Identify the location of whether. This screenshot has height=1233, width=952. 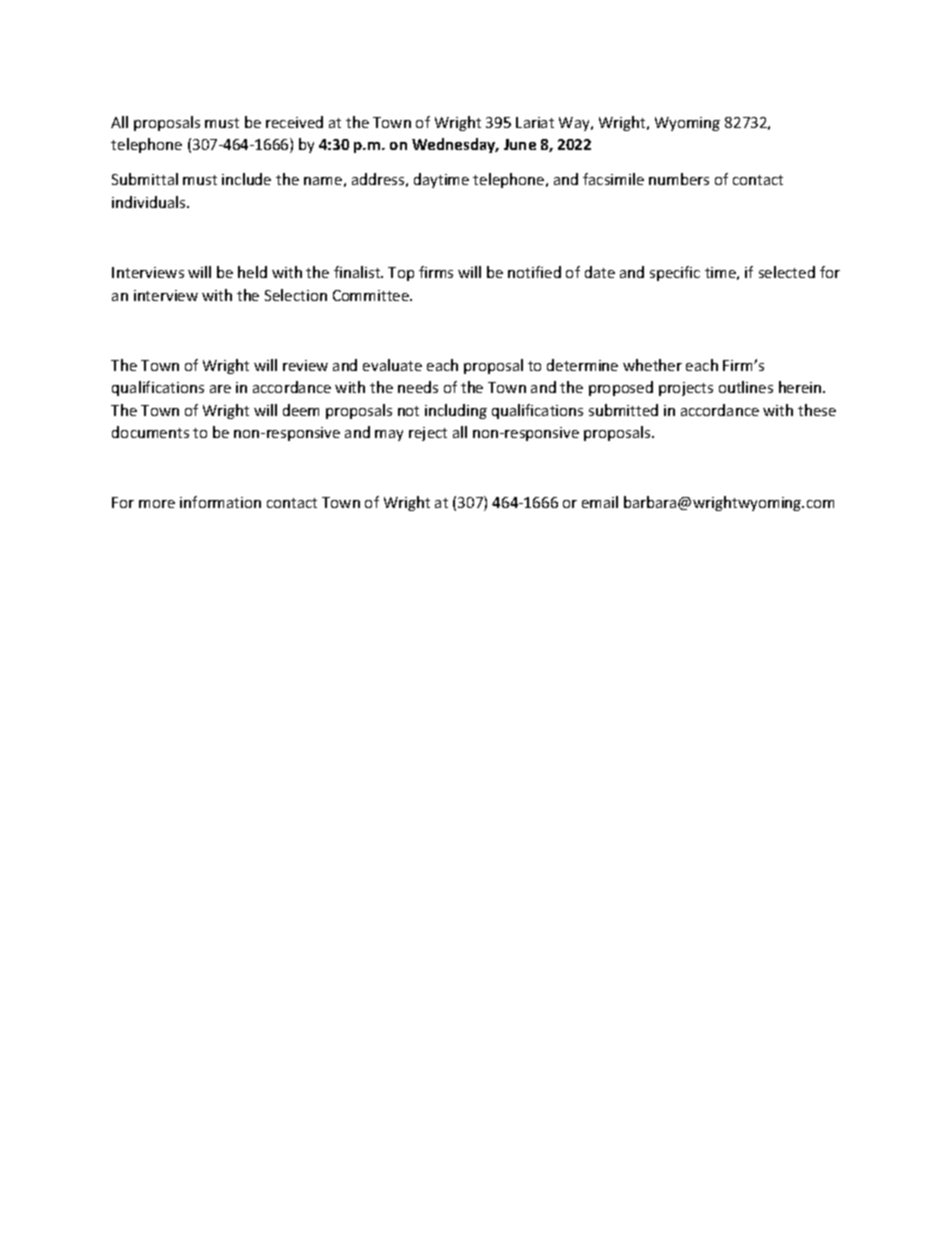
(652, 365).
